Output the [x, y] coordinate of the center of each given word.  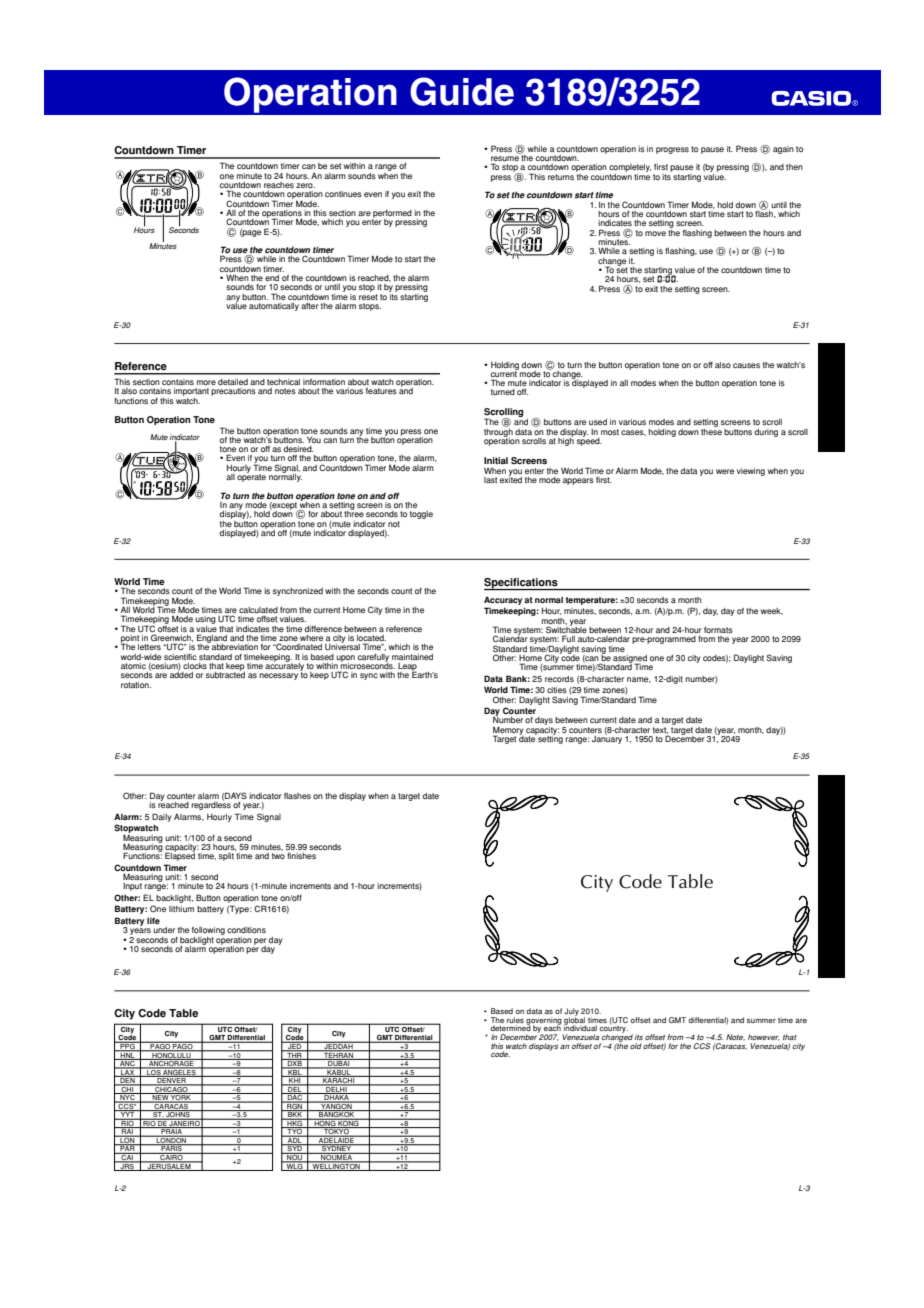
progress [672, 150]
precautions [233, 392]
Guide [462, 91]
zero [305, 185]
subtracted [225, 674]
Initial [496, 461]
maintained [412, 657]
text [660, 730]
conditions [246, 930]
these [711, 430]
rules [515, 1020]
